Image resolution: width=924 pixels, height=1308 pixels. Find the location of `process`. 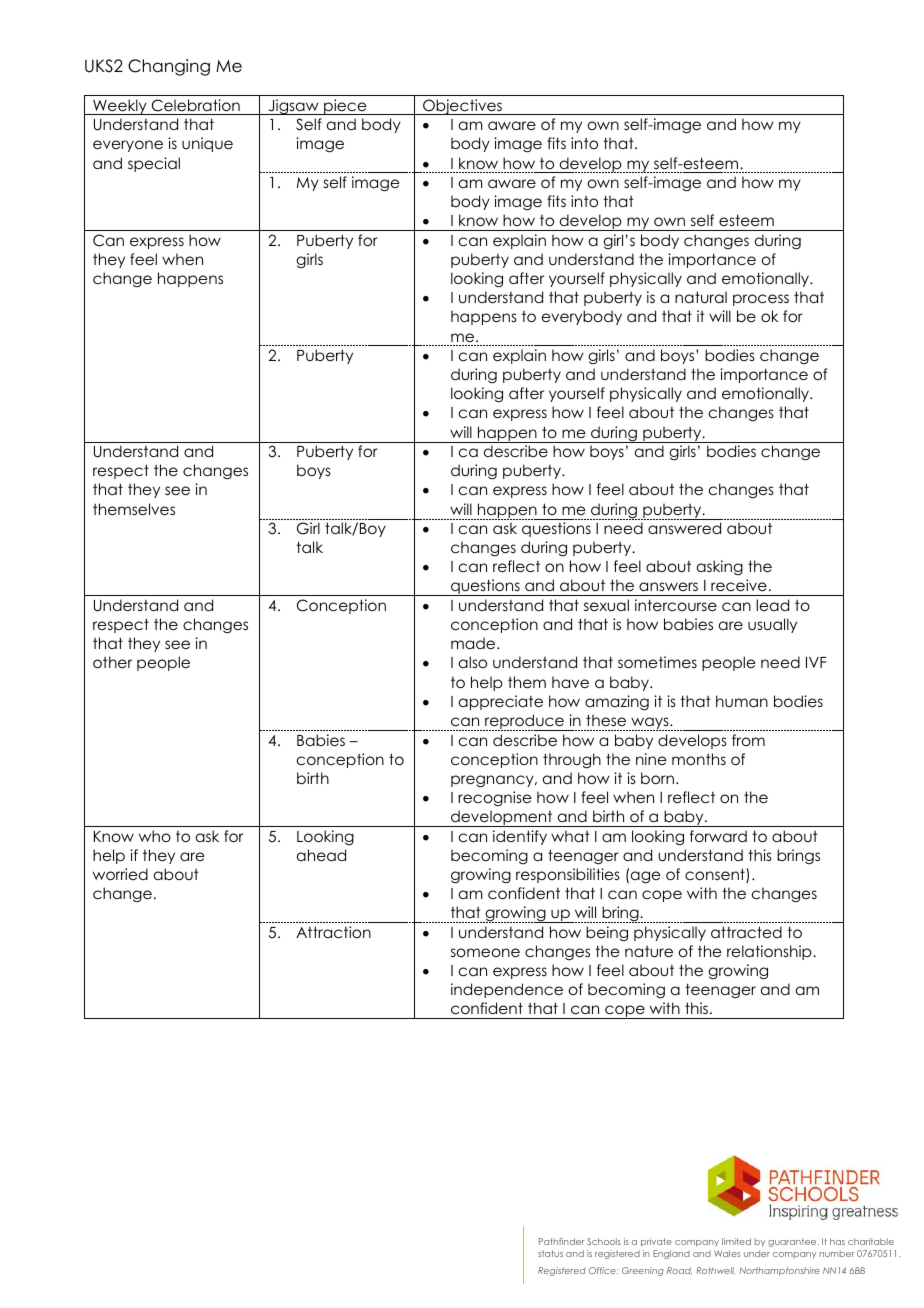

process is located at coordinates (761, 300).
